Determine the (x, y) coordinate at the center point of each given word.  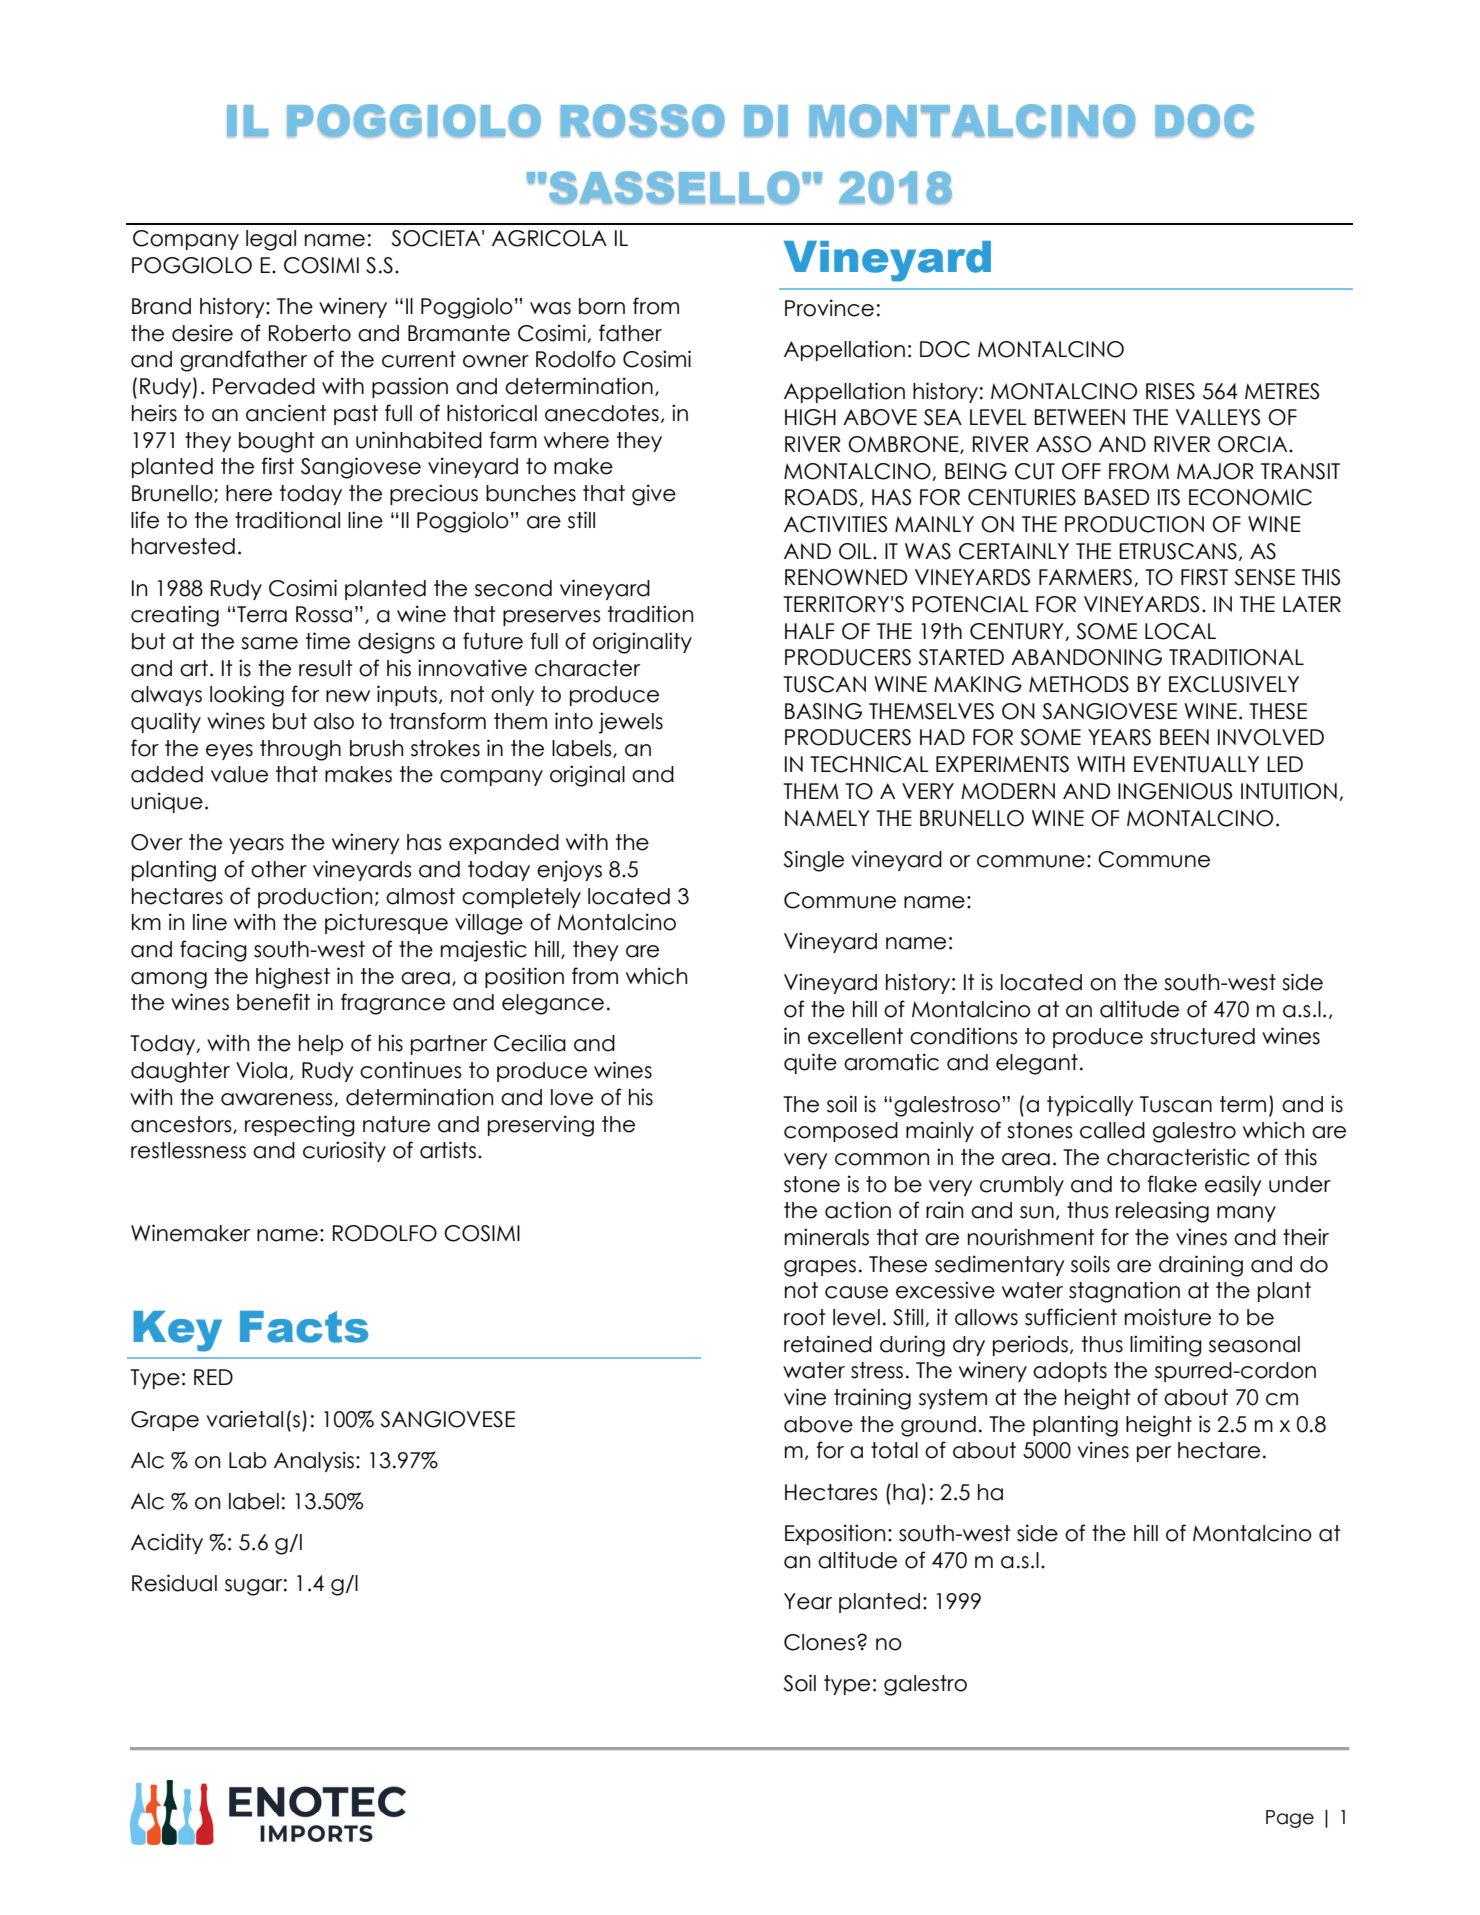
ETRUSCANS (1178, 551)
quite (810, 1063)
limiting (1166, 1346)
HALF (809, 631)
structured (1202, 1036)
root (805, 1317)
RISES (1170, 391)
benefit (273, 1002)
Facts (304, 1327)
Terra (262, 614)
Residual (174, 1583)
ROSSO (642, 121)
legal (271, 240)
